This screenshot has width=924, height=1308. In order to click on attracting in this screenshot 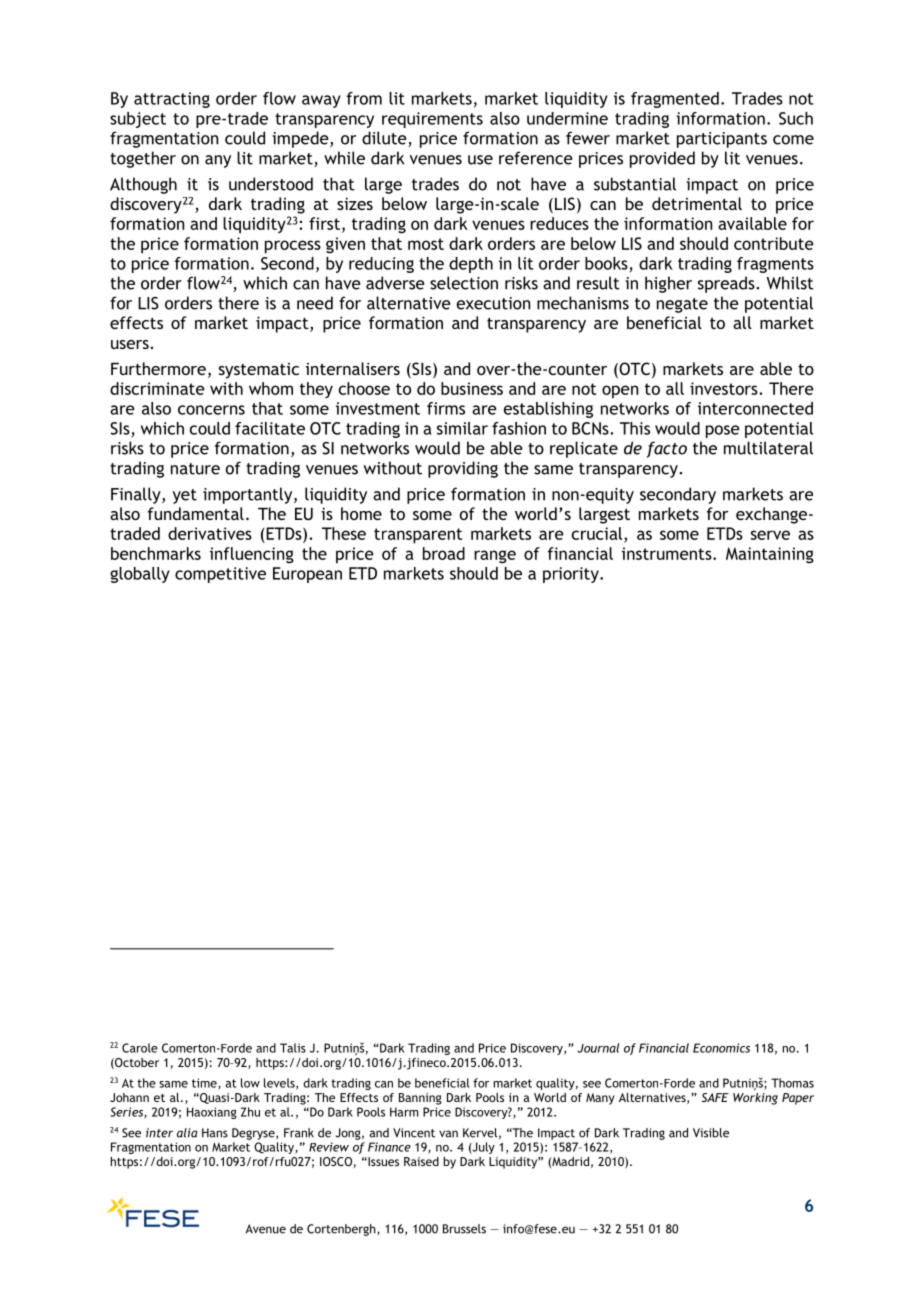, I will do `click(172, 100)`.
